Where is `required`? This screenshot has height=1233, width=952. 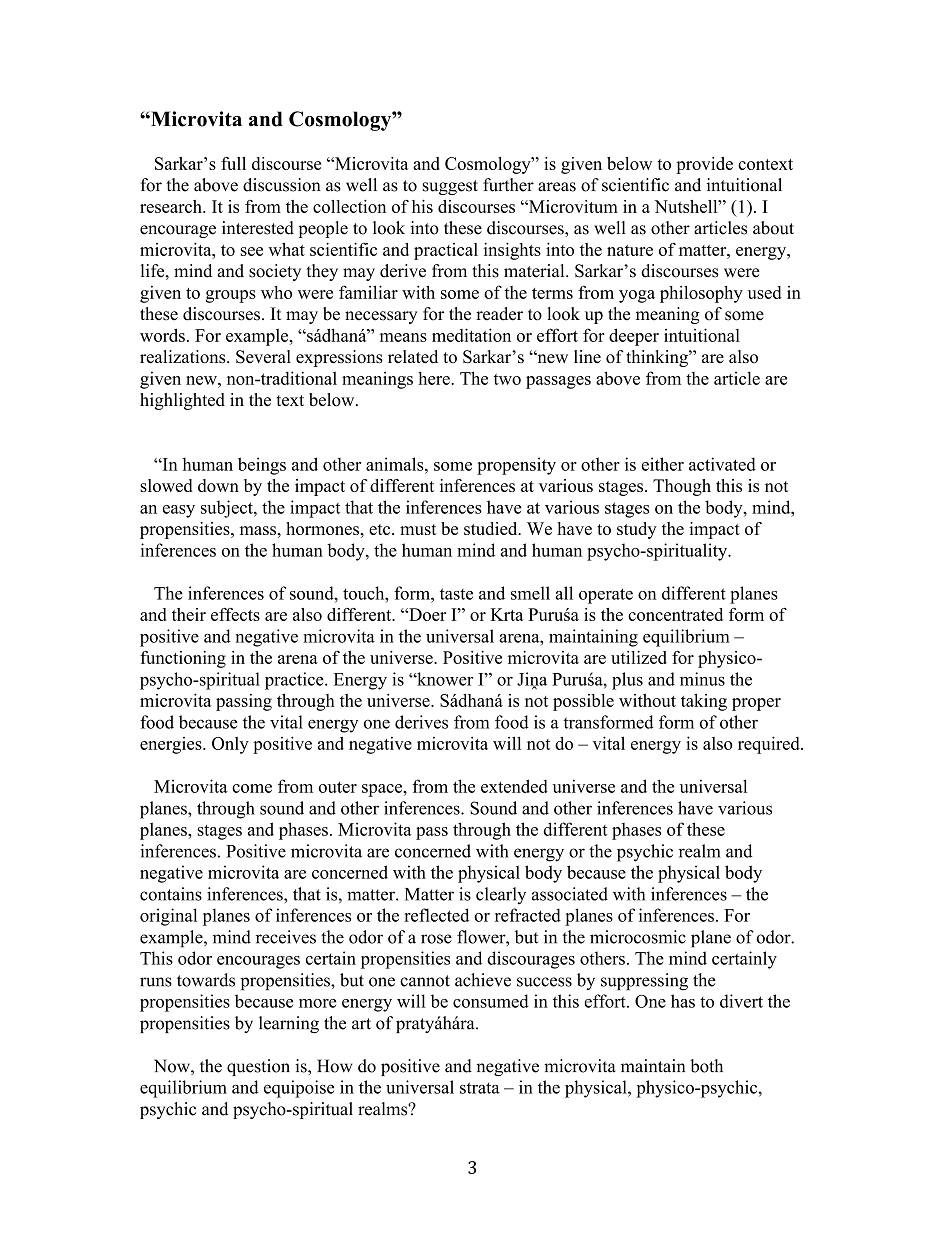 required is located at coordinates (770, 745).
